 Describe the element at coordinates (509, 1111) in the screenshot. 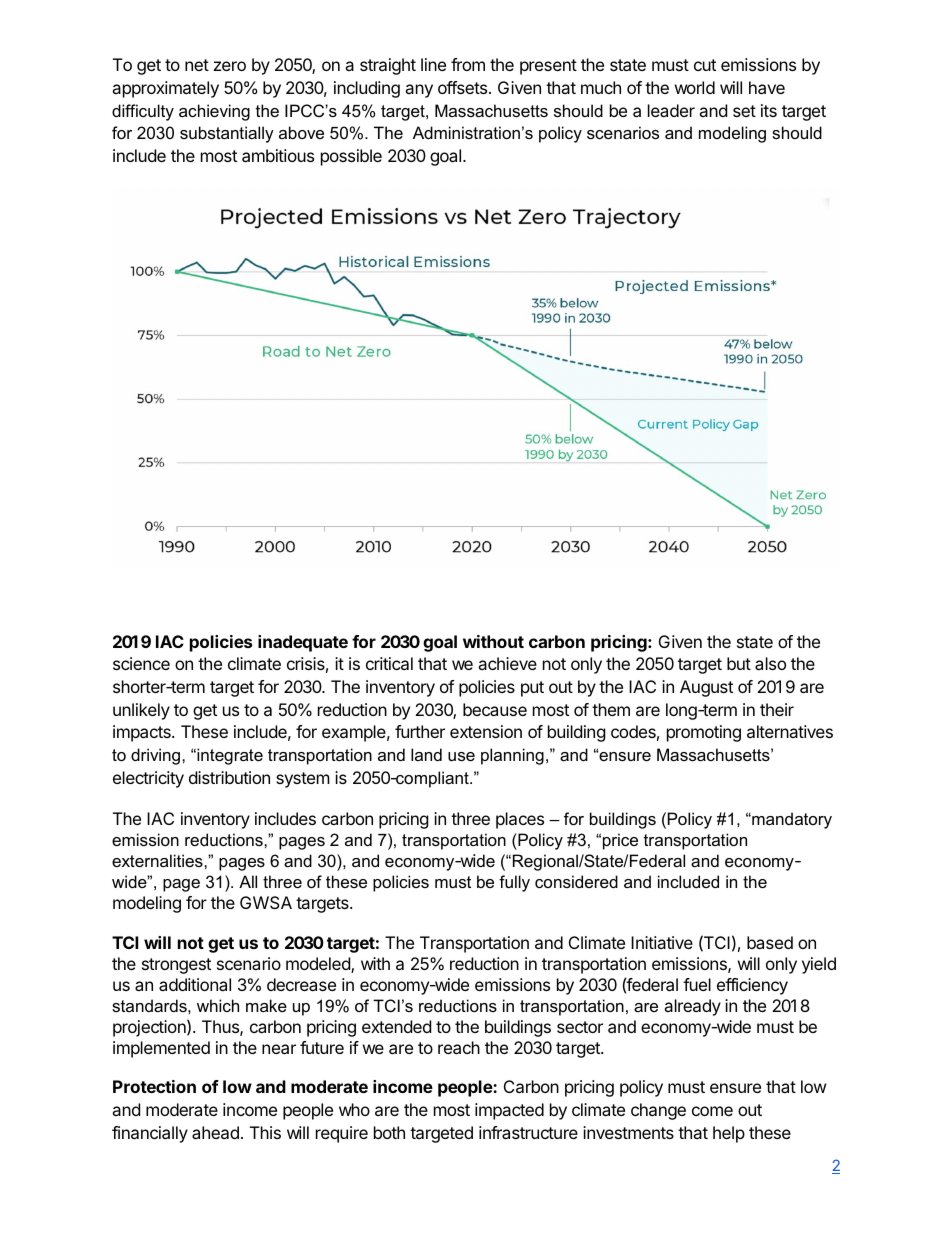

I see `impacted` at that location.
